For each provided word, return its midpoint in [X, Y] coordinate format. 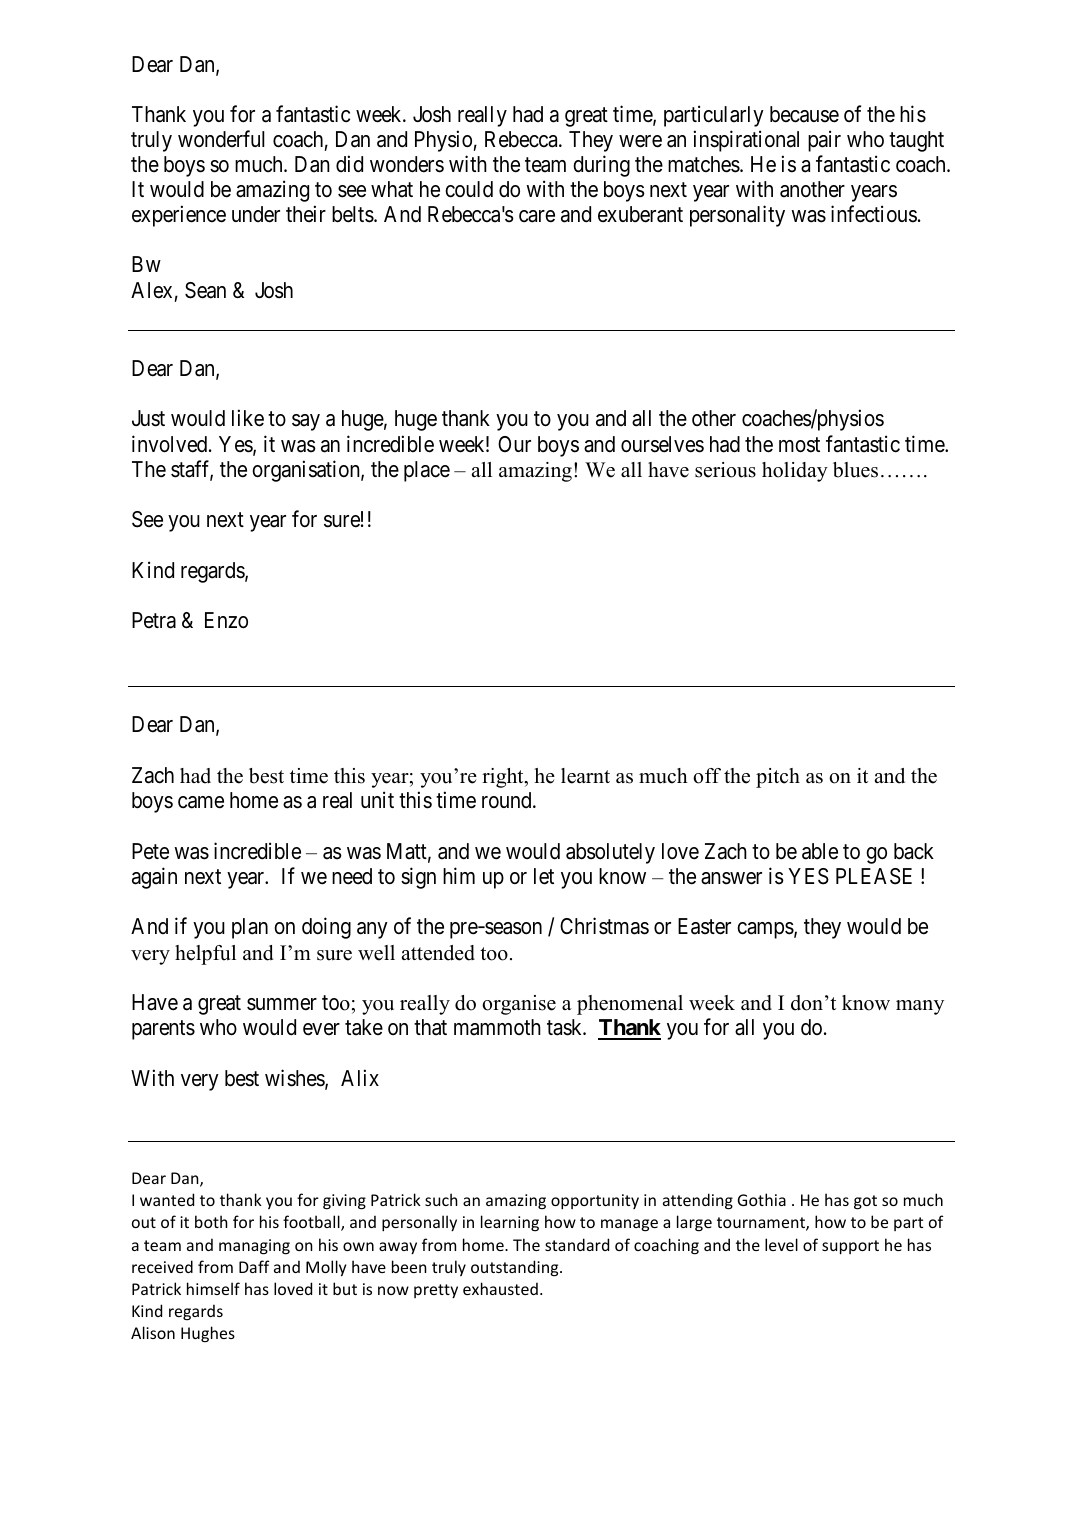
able [820, 851]
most [799, 445]
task [566, 1027]
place [427, 471]
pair [824, 141]
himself [213, 1288]
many [920, 1007]
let [544, 876]
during [601, 166]
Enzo [226, 620]
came [201, 802]
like [248, 418]
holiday [795, 472]
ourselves [662, 444]
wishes [295, 1079]
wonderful [221, 139]
